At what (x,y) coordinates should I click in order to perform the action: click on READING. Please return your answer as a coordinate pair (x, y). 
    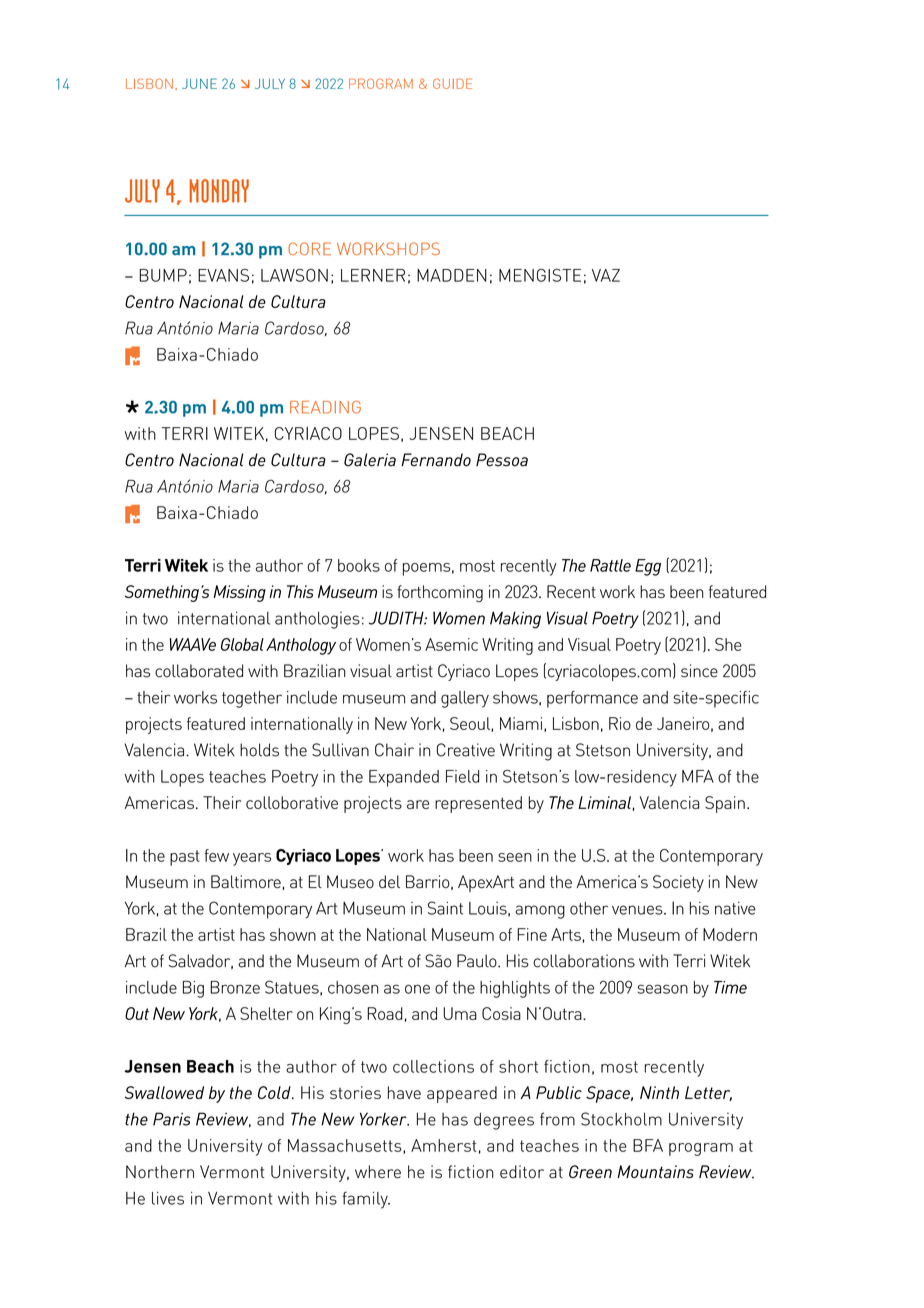
    Looking at the image, I should click on (325, 407).
